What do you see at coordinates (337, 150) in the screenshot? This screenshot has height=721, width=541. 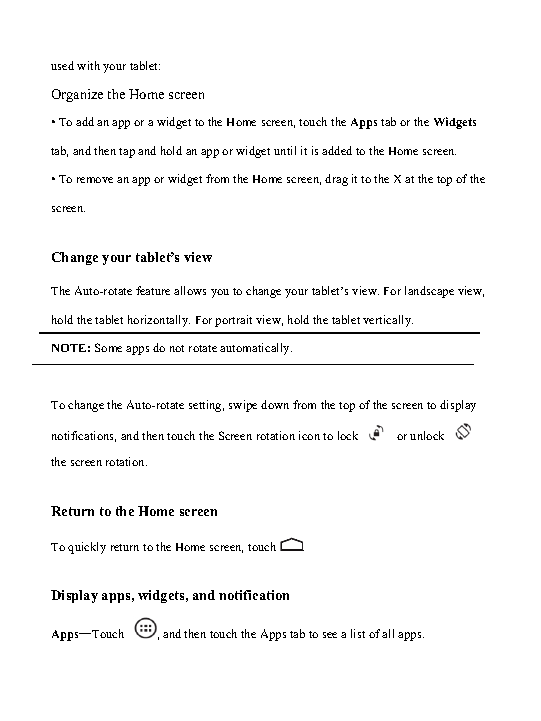 I see `added` at bounding box center [337, 150].
